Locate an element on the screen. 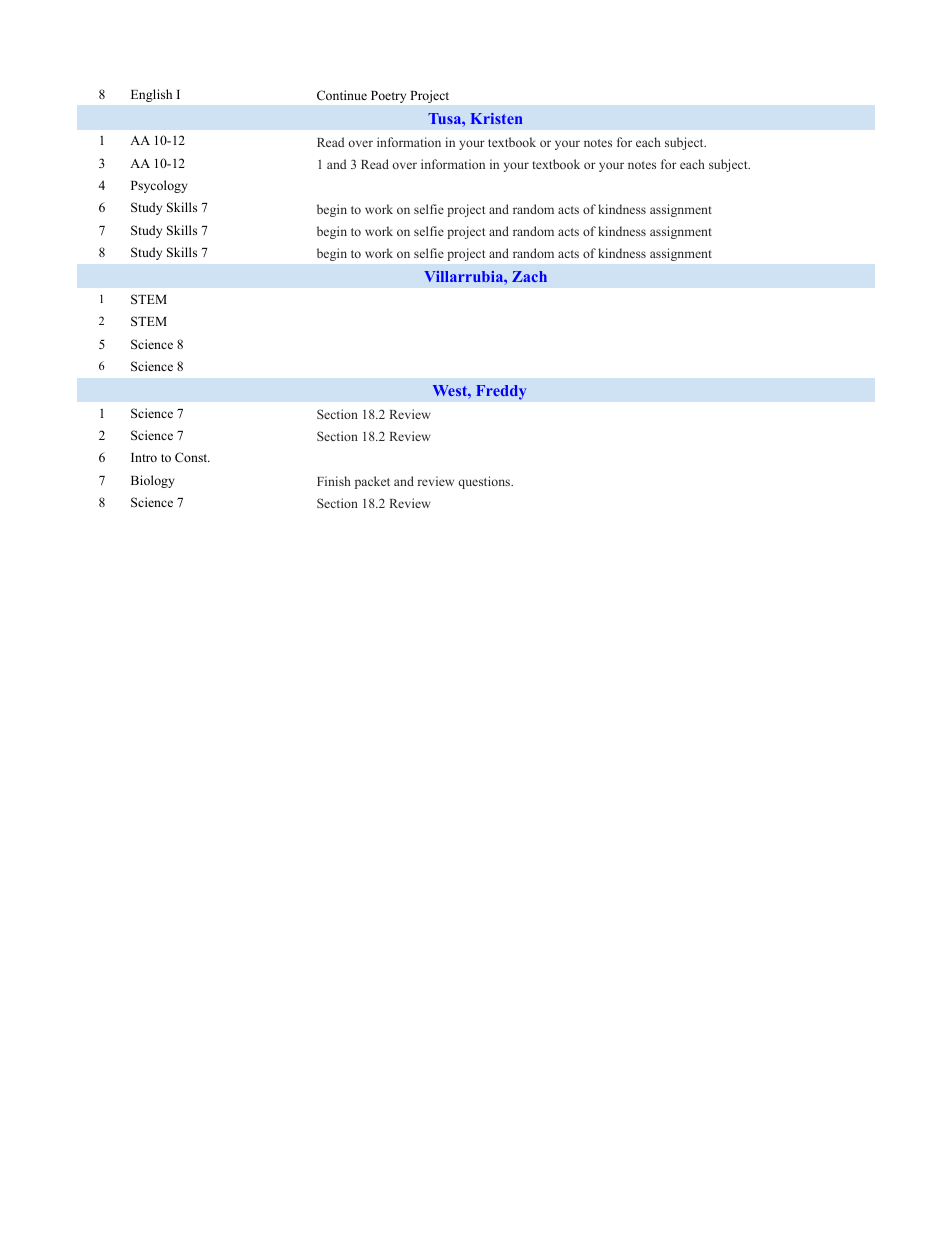  Const is located at coordinates (192, 457).
